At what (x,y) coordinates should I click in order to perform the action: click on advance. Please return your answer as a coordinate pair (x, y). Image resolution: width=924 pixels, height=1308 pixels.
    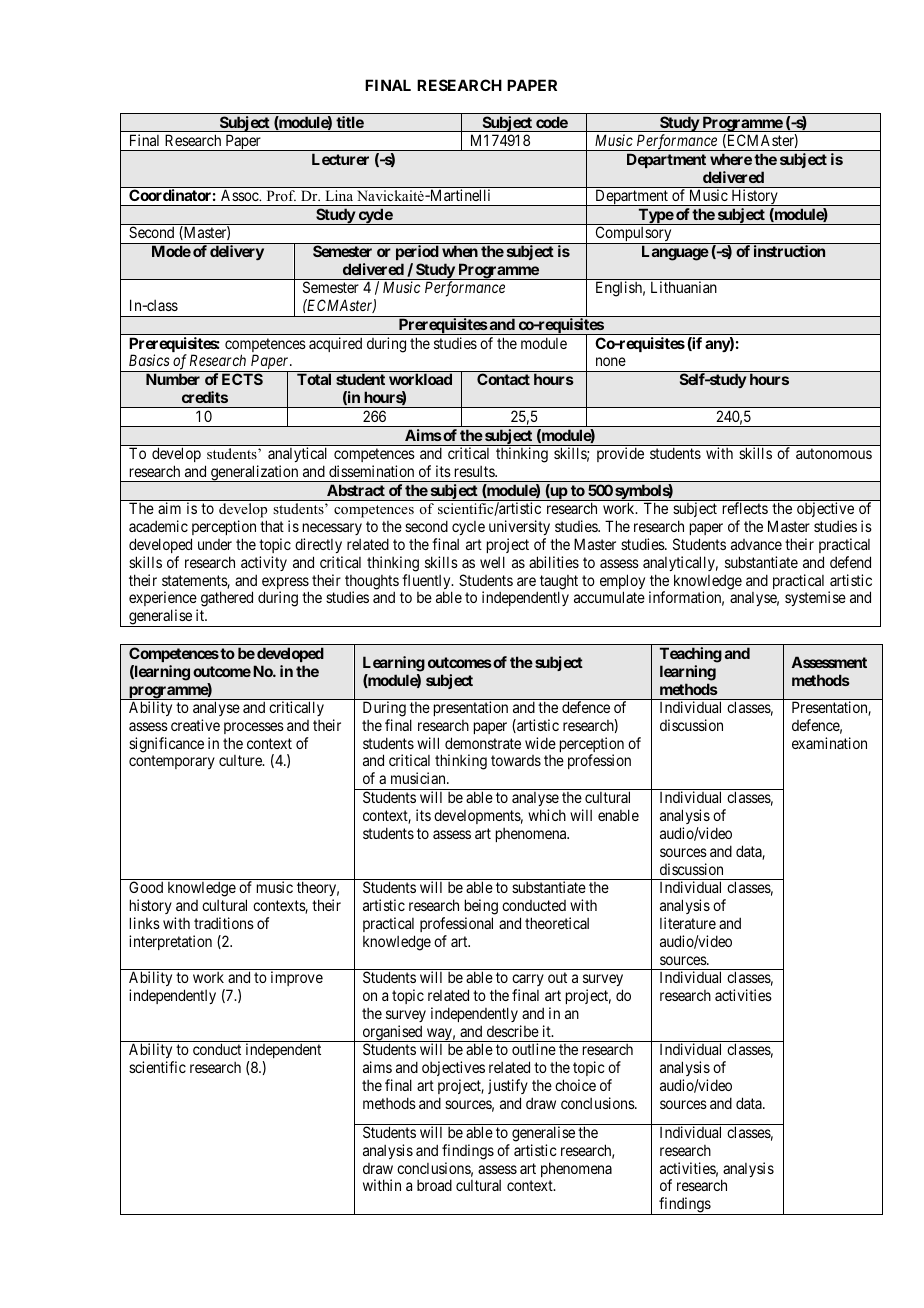
    Looking at the image, I should click on (756, 544).
